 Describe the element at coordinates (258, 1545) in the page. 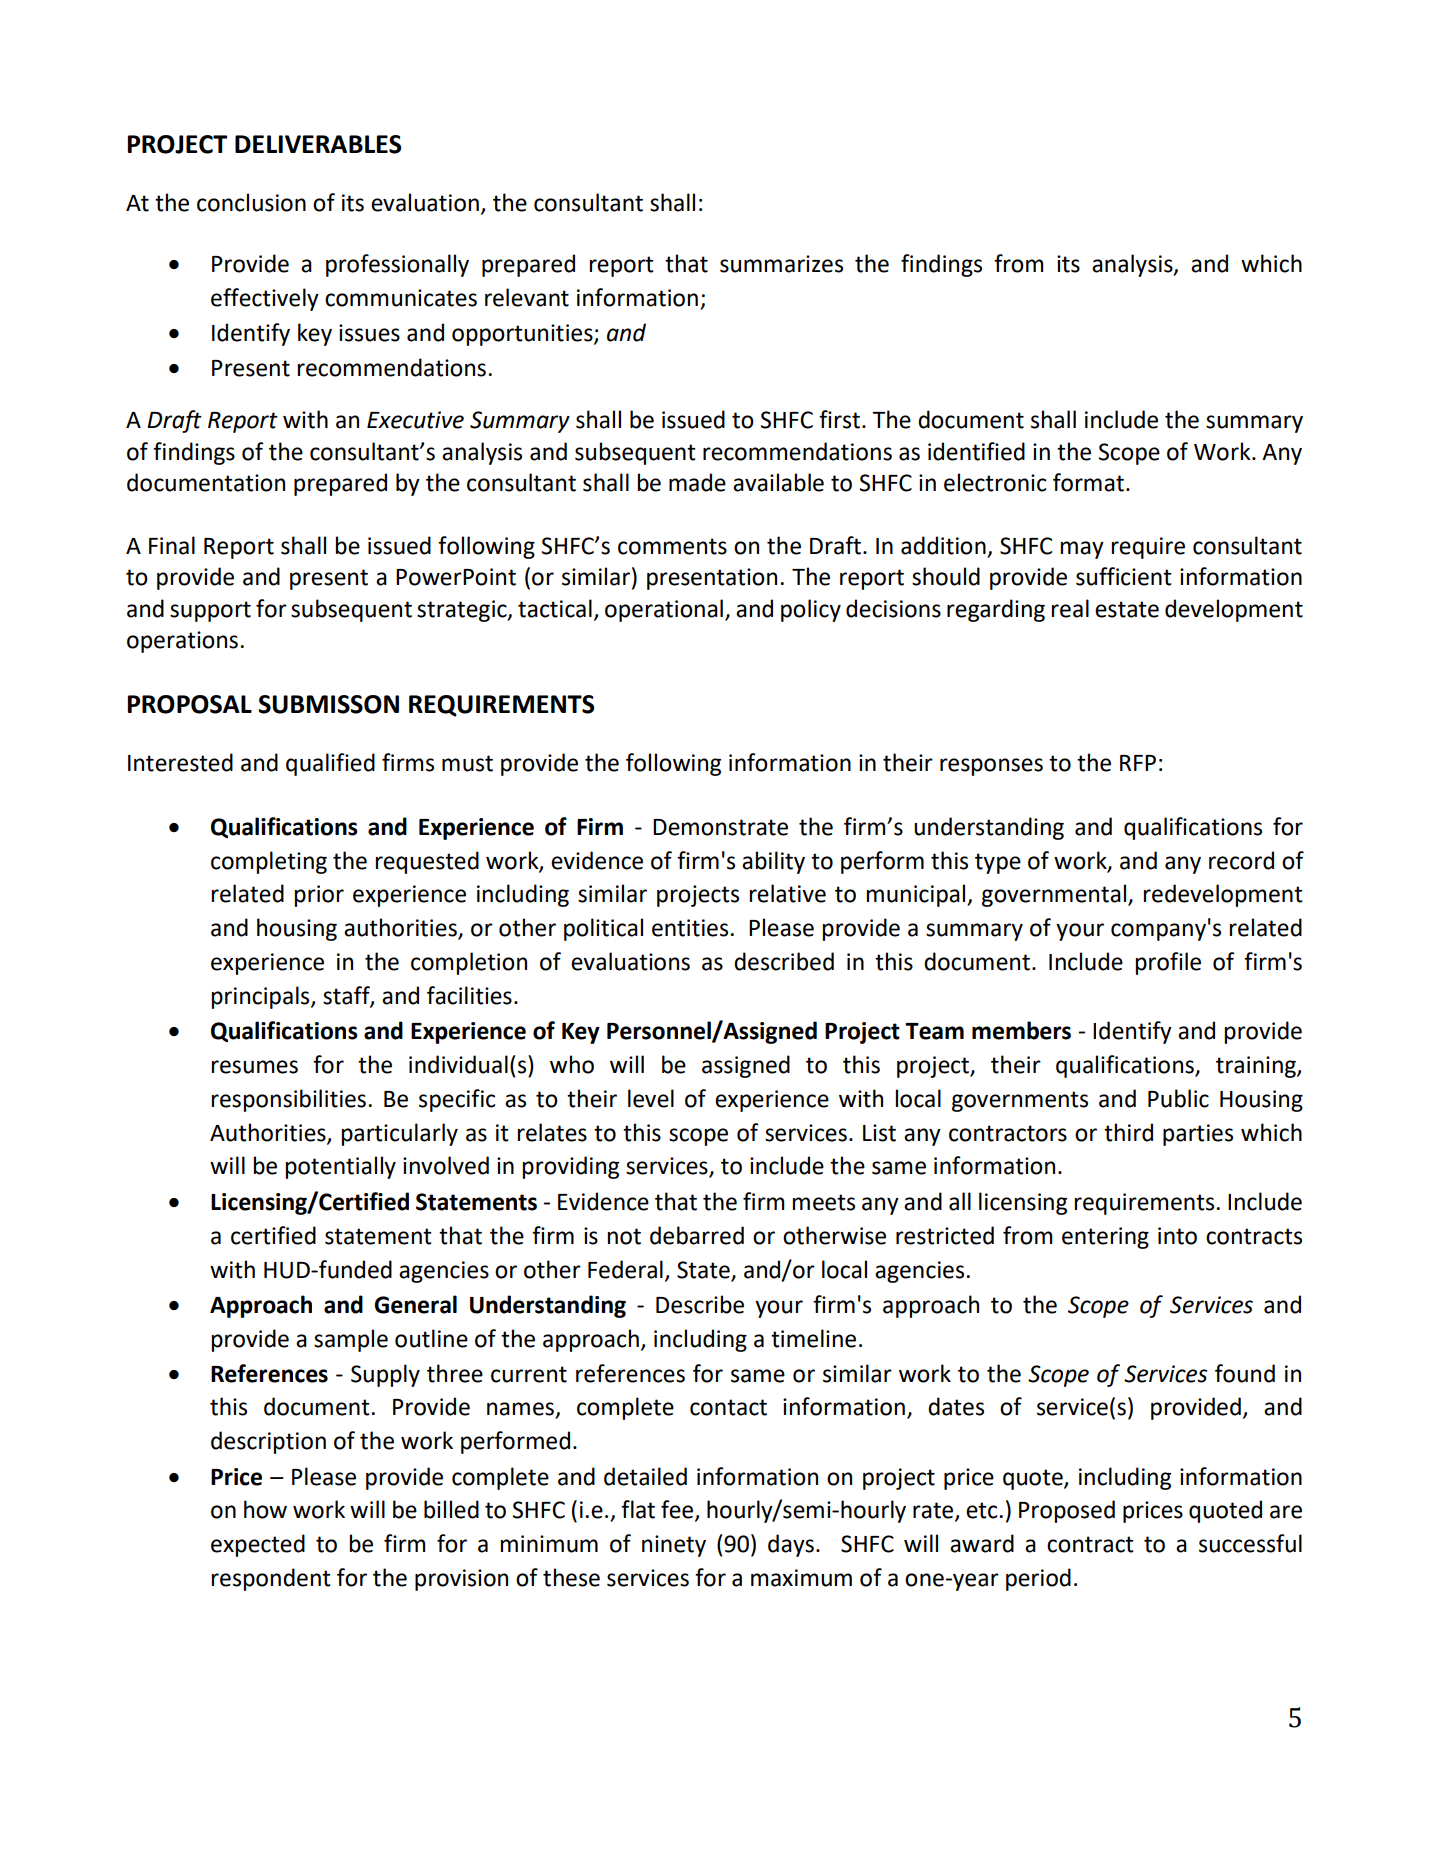

I see `expected` at that location.
